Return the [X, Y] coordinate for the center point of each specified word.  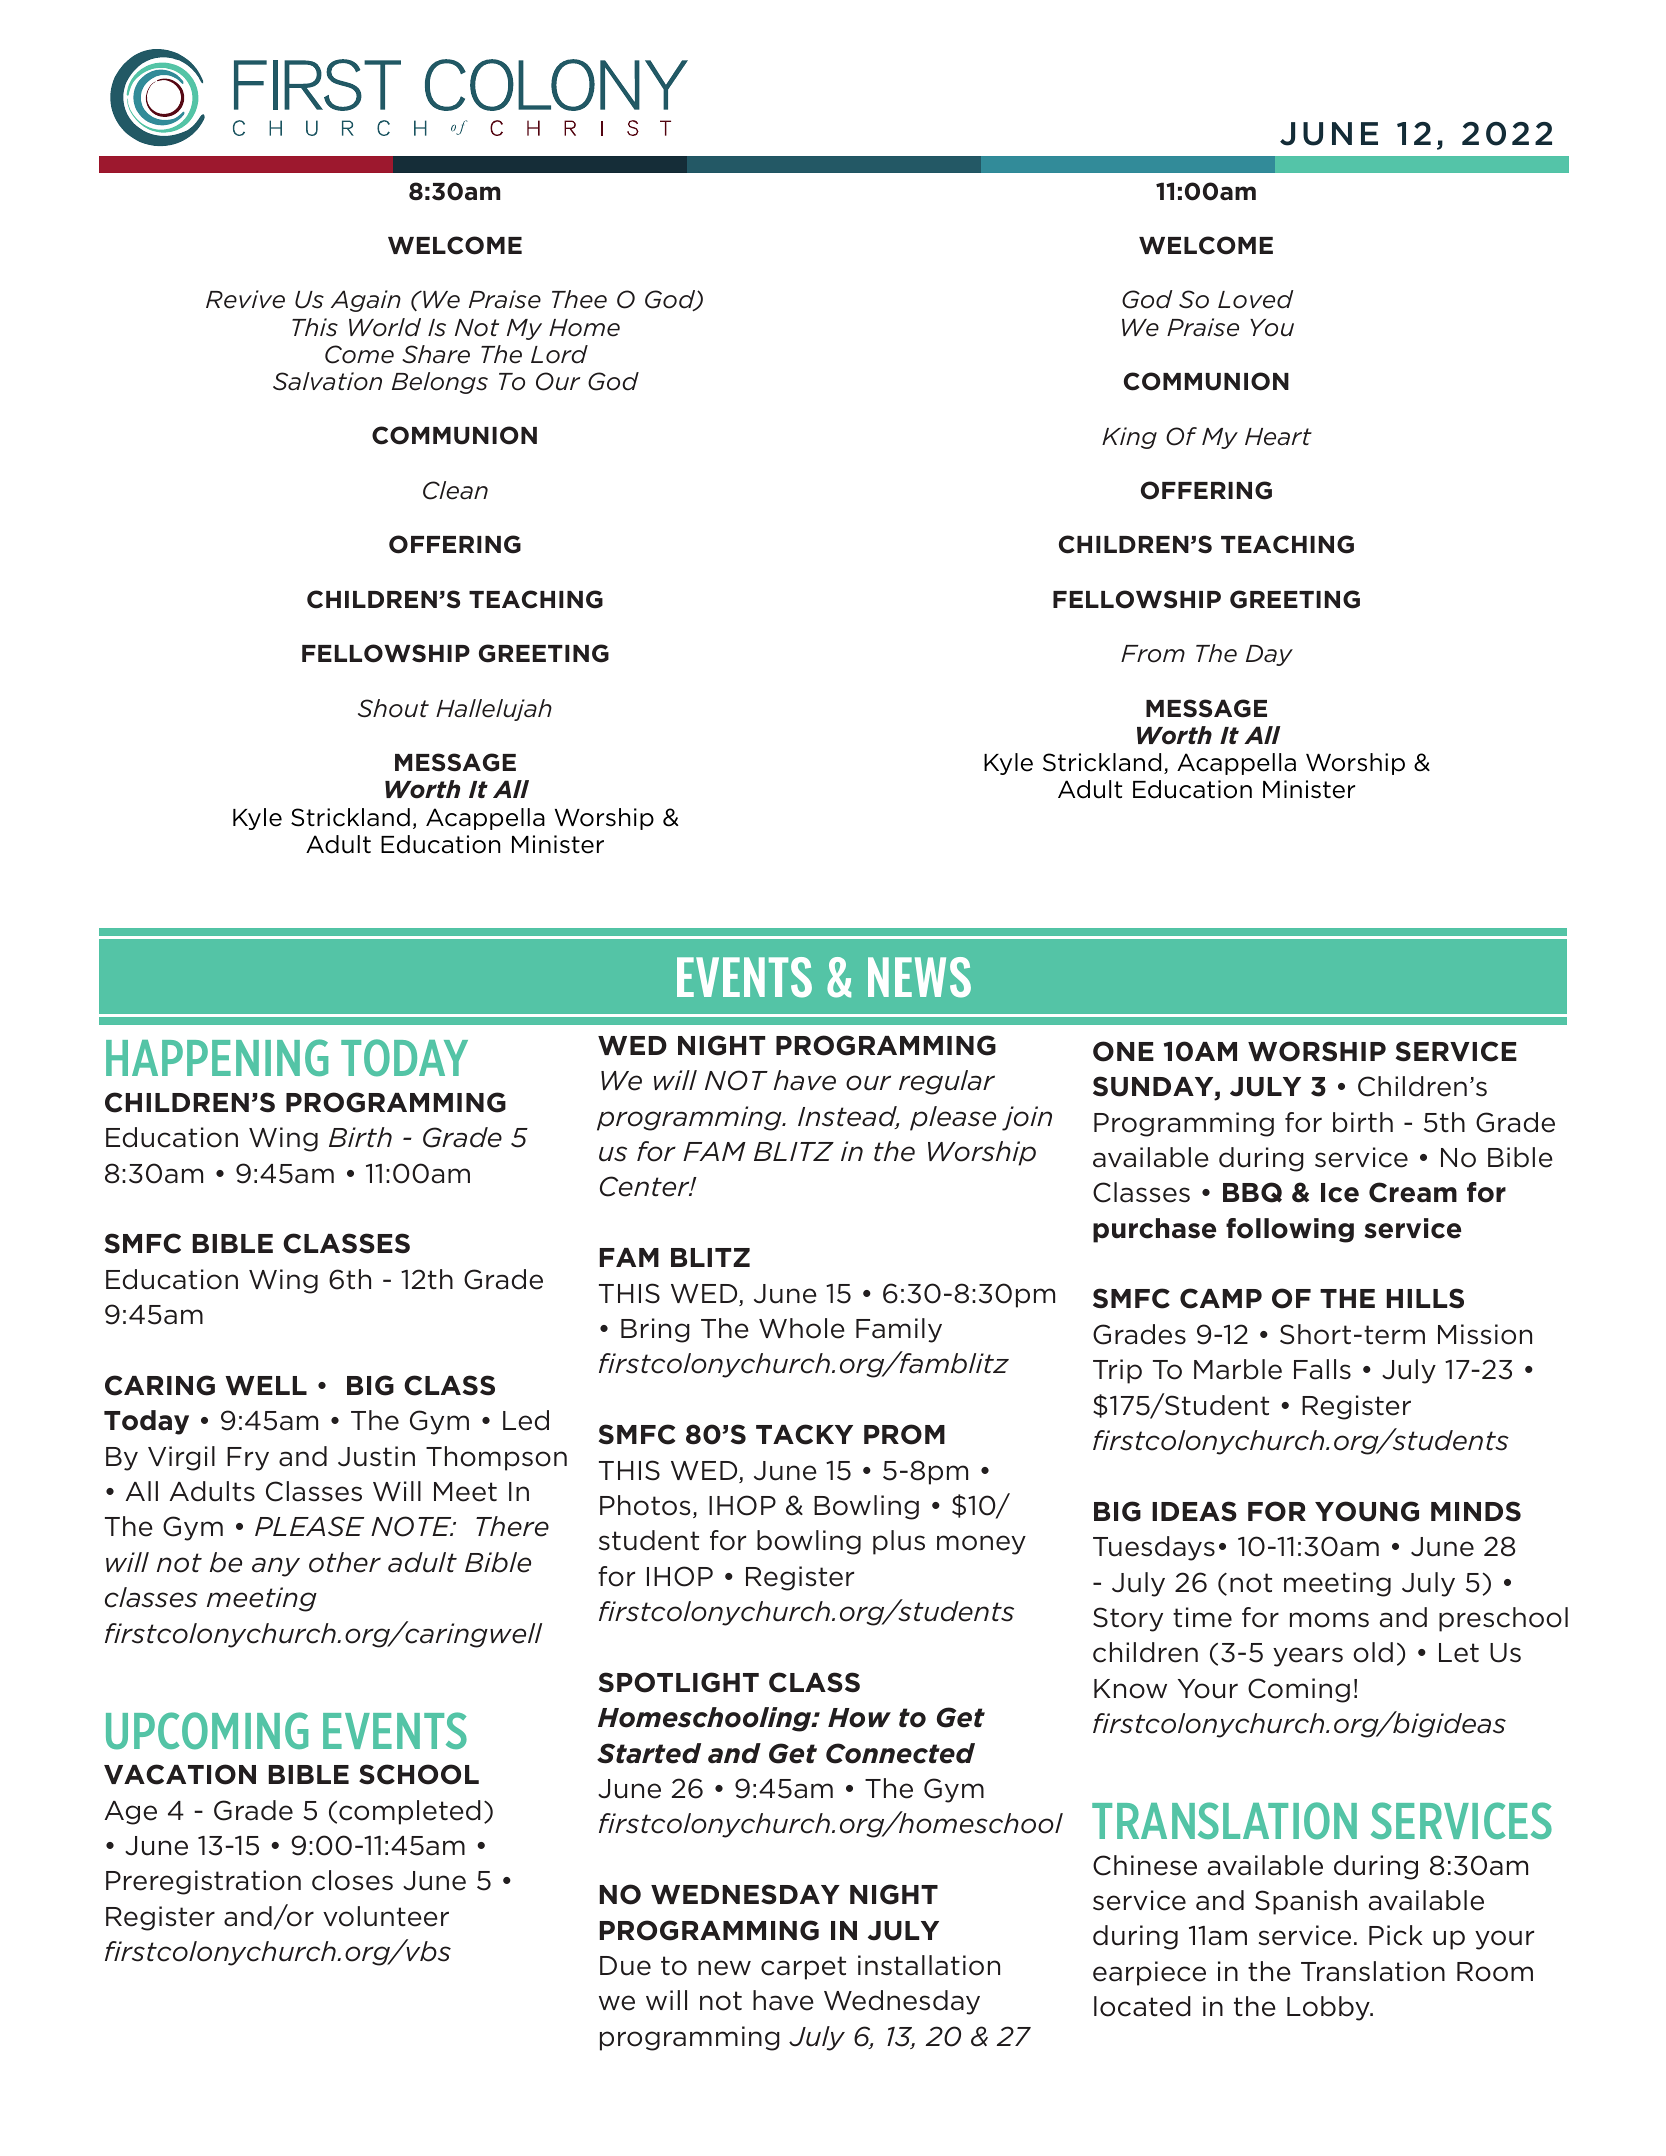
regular [947, 1082]
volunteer [386, 1916]
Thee [579, 299]
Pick [1396, 1935]
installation [929, 1965]
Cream [1413, 1192]
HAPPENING [217, 1057]
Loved [1256, 299]
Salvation [327, 381]
